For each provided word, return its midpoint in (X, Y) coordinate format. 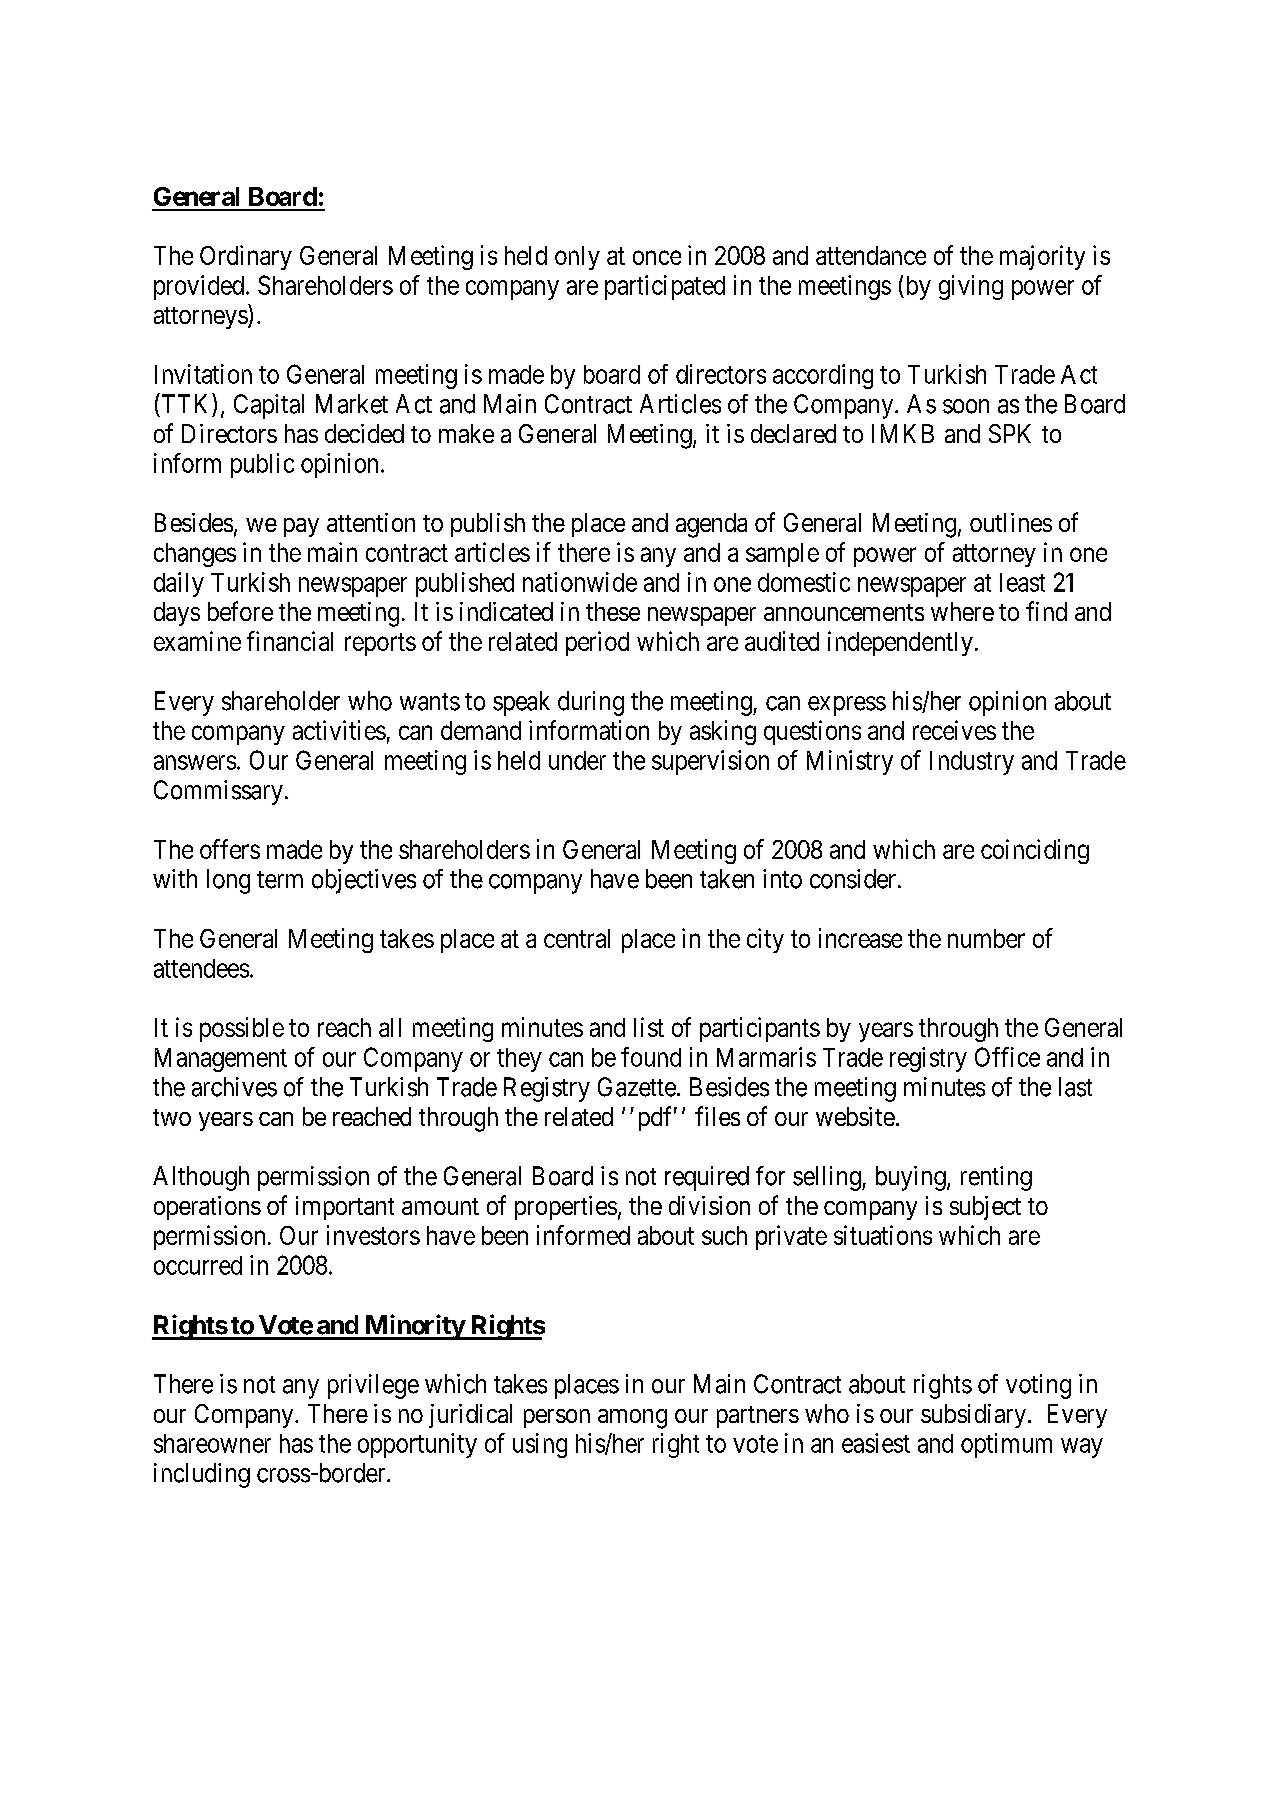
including (202, 1475)
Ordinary (246, 257)
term (280, 880)
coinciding (1035, 851)
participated (665, 287)
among (632, 1419)
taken (727, 879)
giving (971, 287)
